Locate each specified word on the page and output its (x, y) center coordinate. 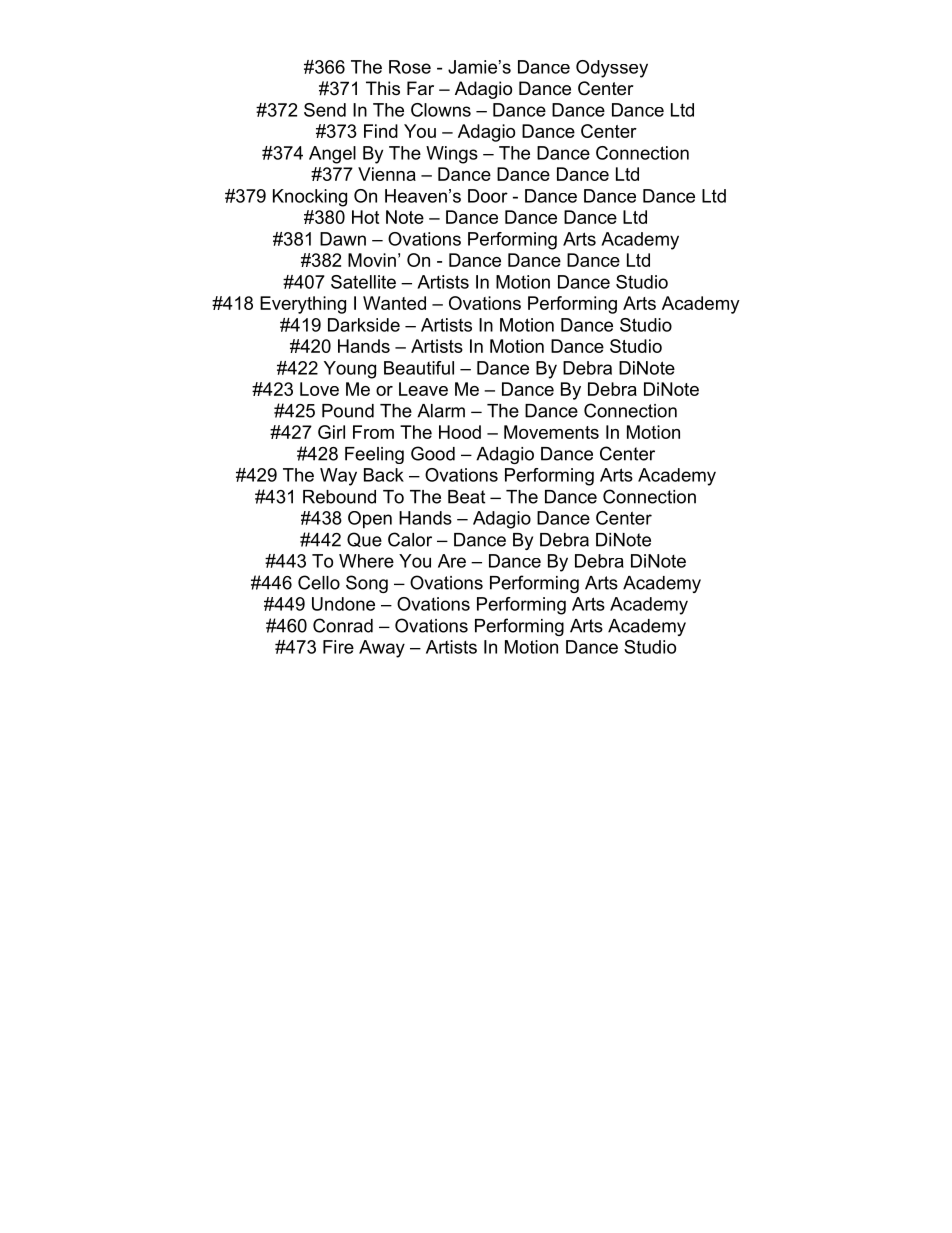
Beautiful (419, 368)
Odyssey (612, 69)
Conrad (343, 625)
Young (350, 370)
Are (452, 561)
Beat (466, 497)
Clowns (441, 110)
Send (325, 110)
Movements (551, 432)
